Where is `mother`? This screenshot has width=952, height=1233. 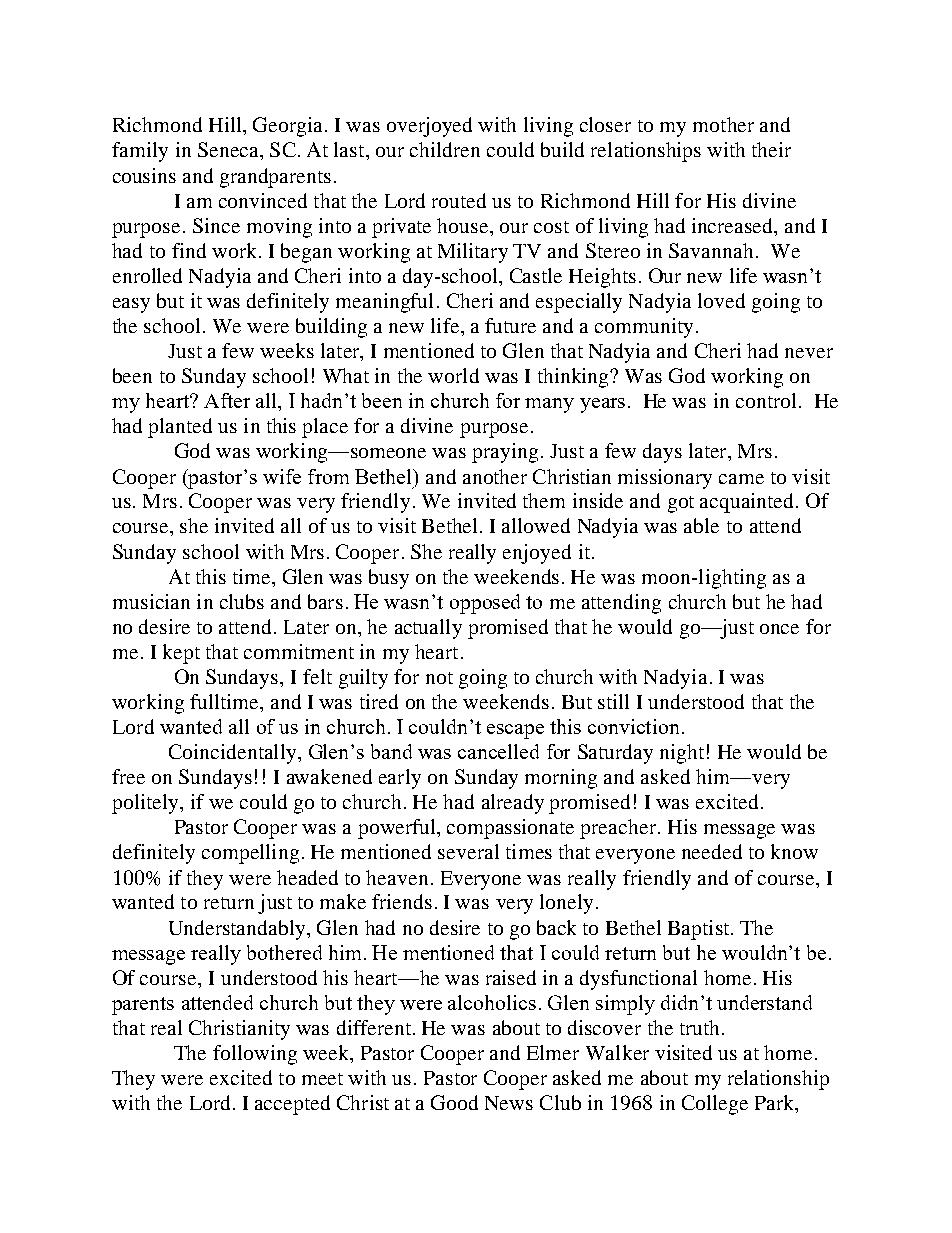
mother is located at coordinates (723, 124).
